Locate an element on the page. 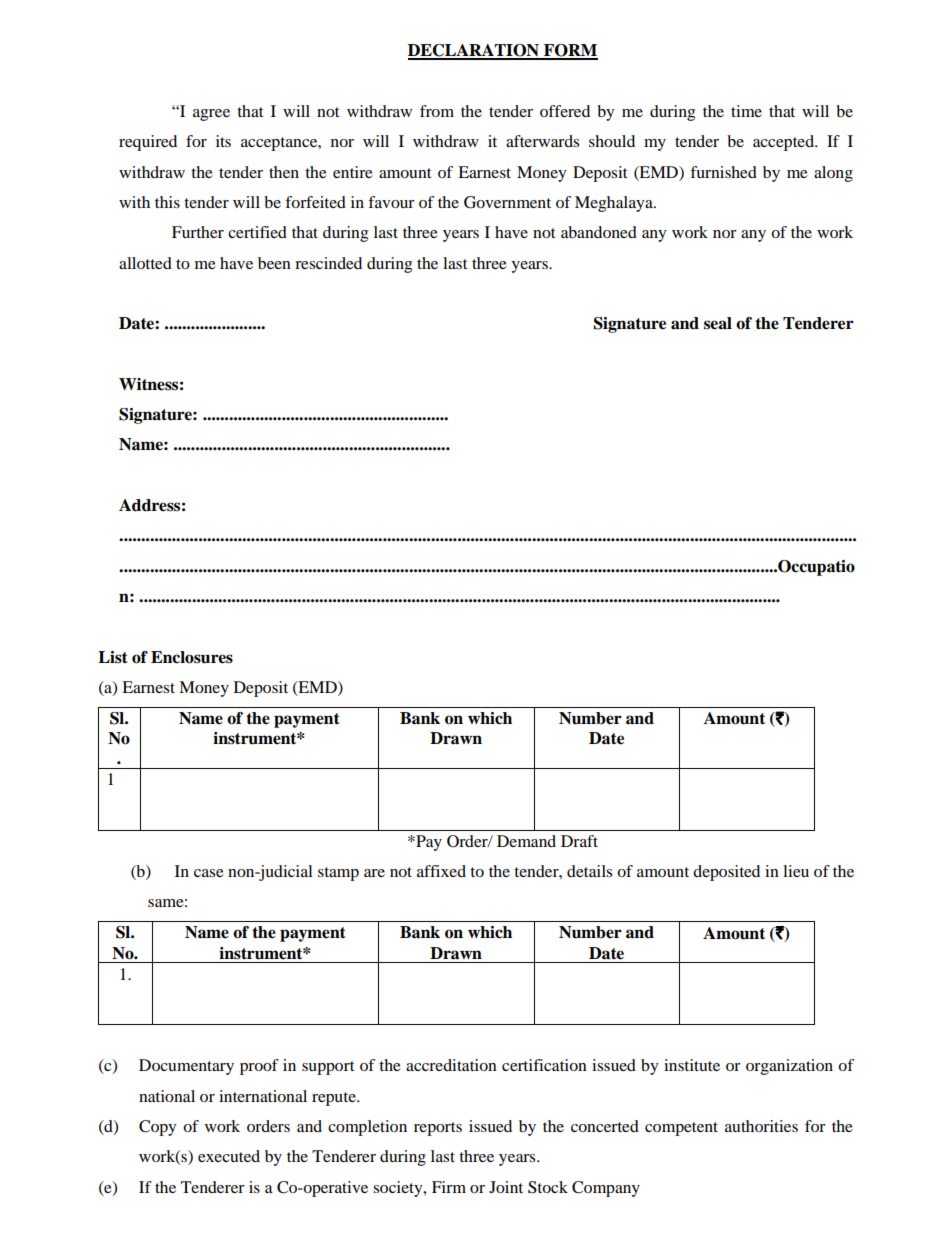 This page has width=952, height=1233. Government is located at coordinates (507, 202).
